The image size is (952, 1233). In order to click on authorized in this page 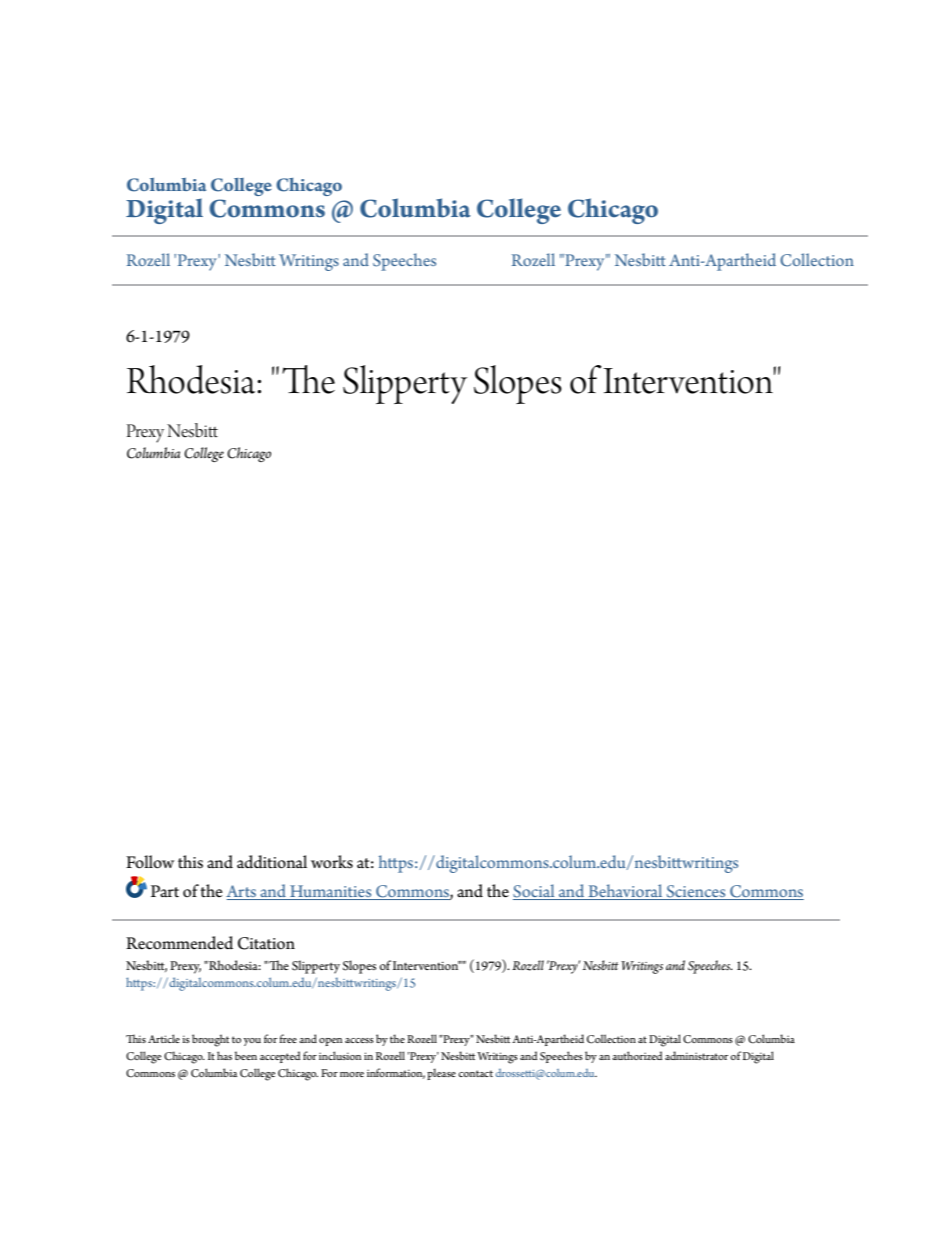, I will do `click(637, 1055)`.
